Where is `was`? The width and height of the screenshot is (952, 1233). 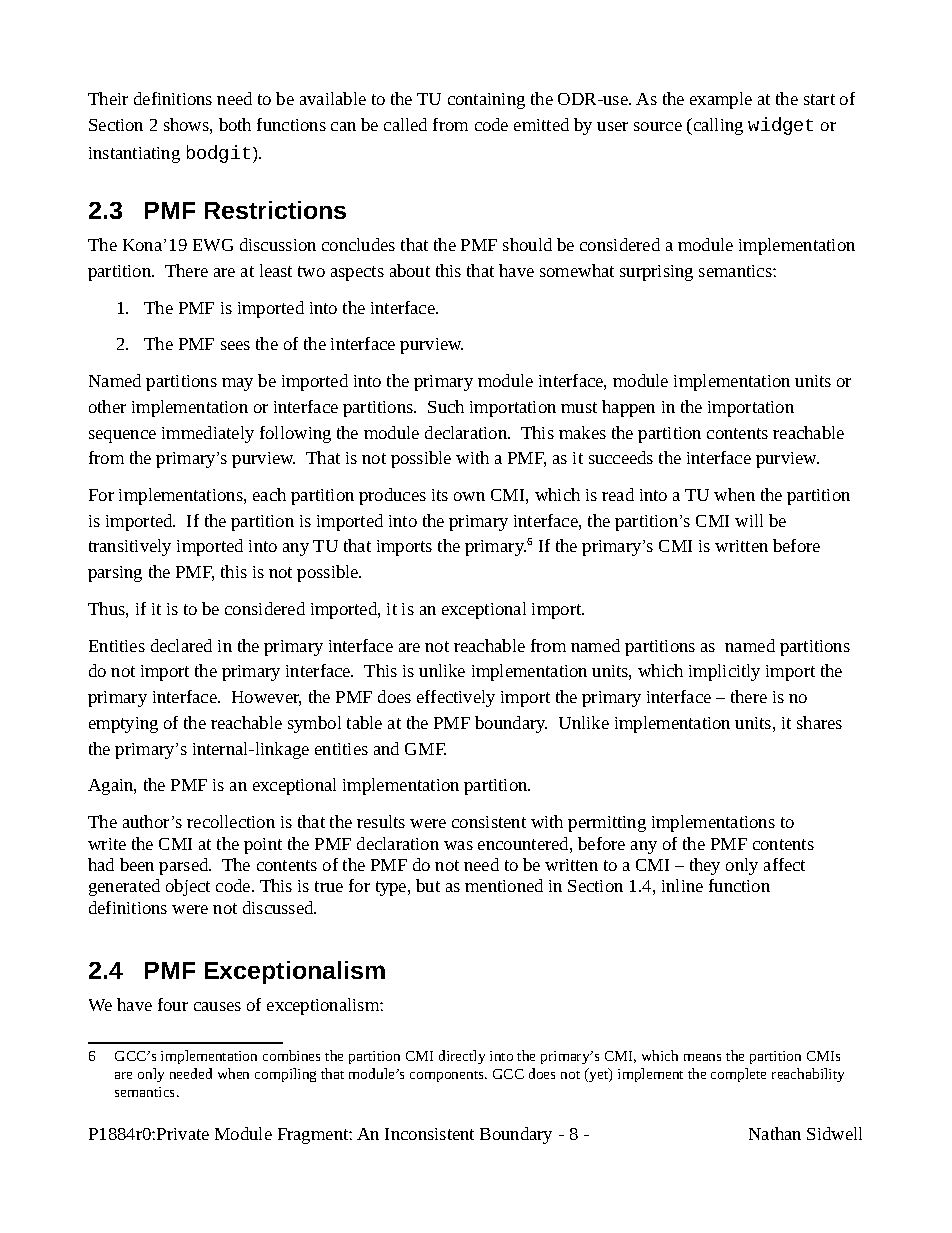
was is located at coordinates (458, 845).
